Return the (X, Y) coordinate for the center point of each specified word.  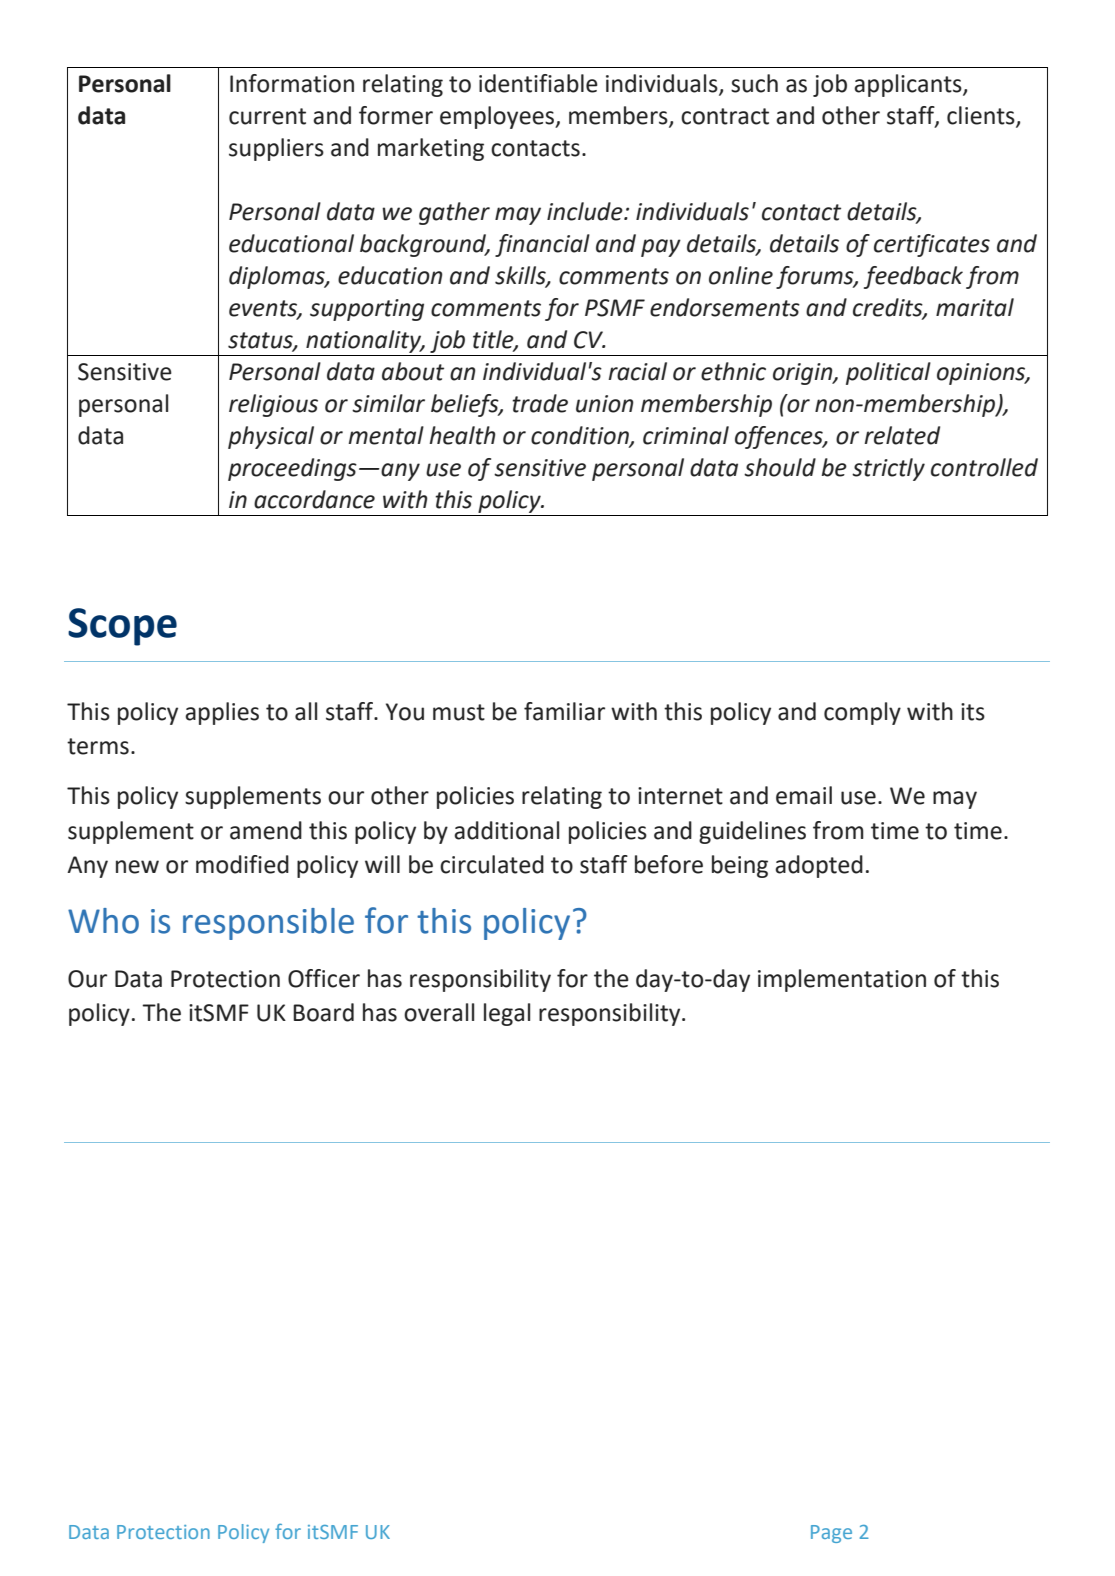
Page (831, 1534)
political (888, 373)
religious (273, 405)
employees (498, 117)
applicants (909, 85)
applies (222, 713)
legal (507, 1014)
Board (323, 1012)
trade (540, 403)
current (267, 116)
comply (862, 713)
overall (439, 1012)
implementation (842, 980)
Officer (324, 978)
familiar (564, 711)
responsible (268, 924)
